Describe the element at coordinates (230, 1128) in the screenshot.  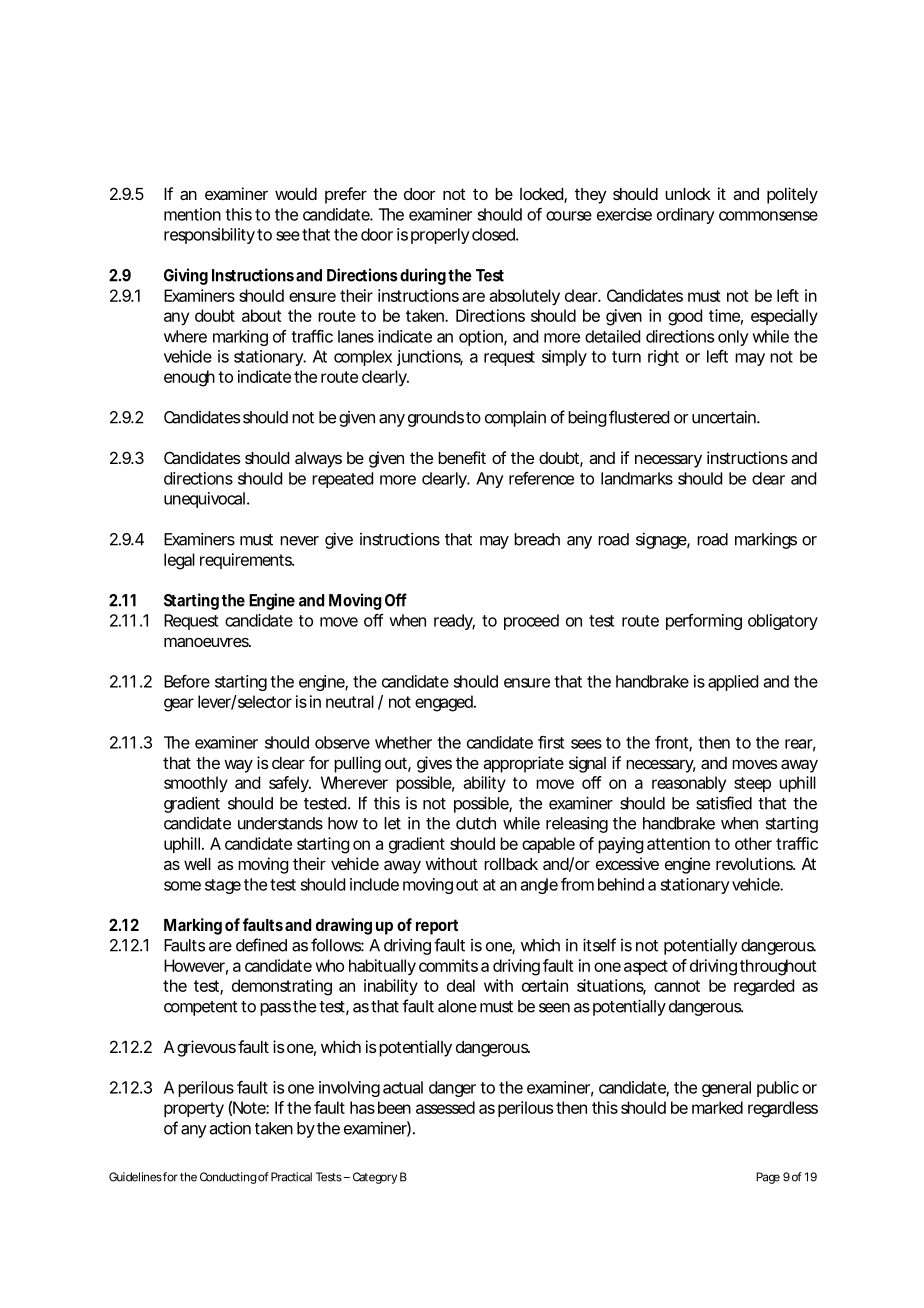
I see `action` at that location.
